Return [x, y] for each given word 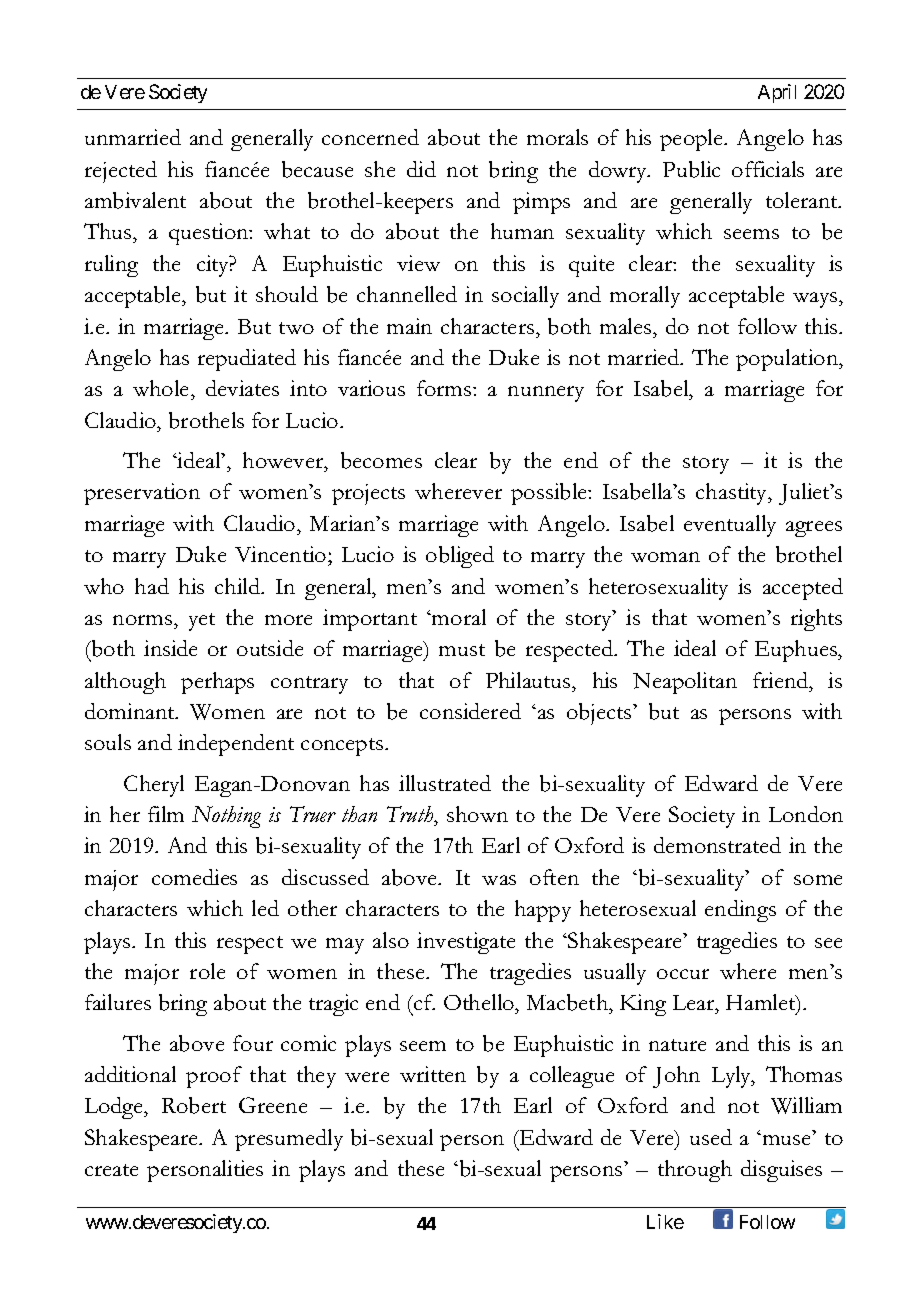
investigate [466, 943]
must [462, 650]
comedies [194, 877]
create [111, 1170]
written [433, 1074]
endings [740, 911]
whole [162, 390]
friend [782, 680]
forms [444, 388]
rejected [121, 172]
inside [170, 648]
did [421, 169]
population [788, 360]
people [692, 140]
